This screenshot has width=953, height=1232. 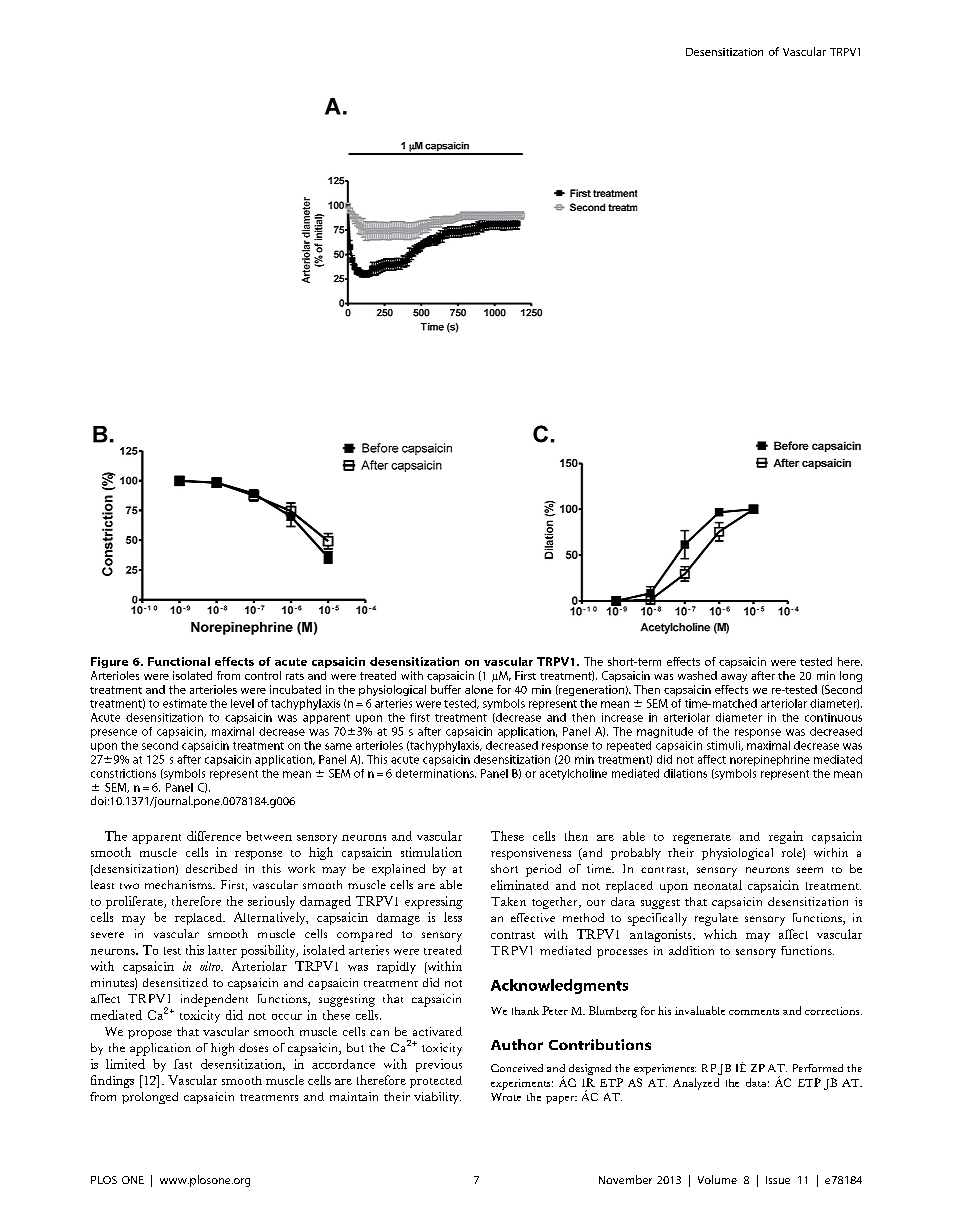 I want to click on previous, so click(x=439, y=1065).
